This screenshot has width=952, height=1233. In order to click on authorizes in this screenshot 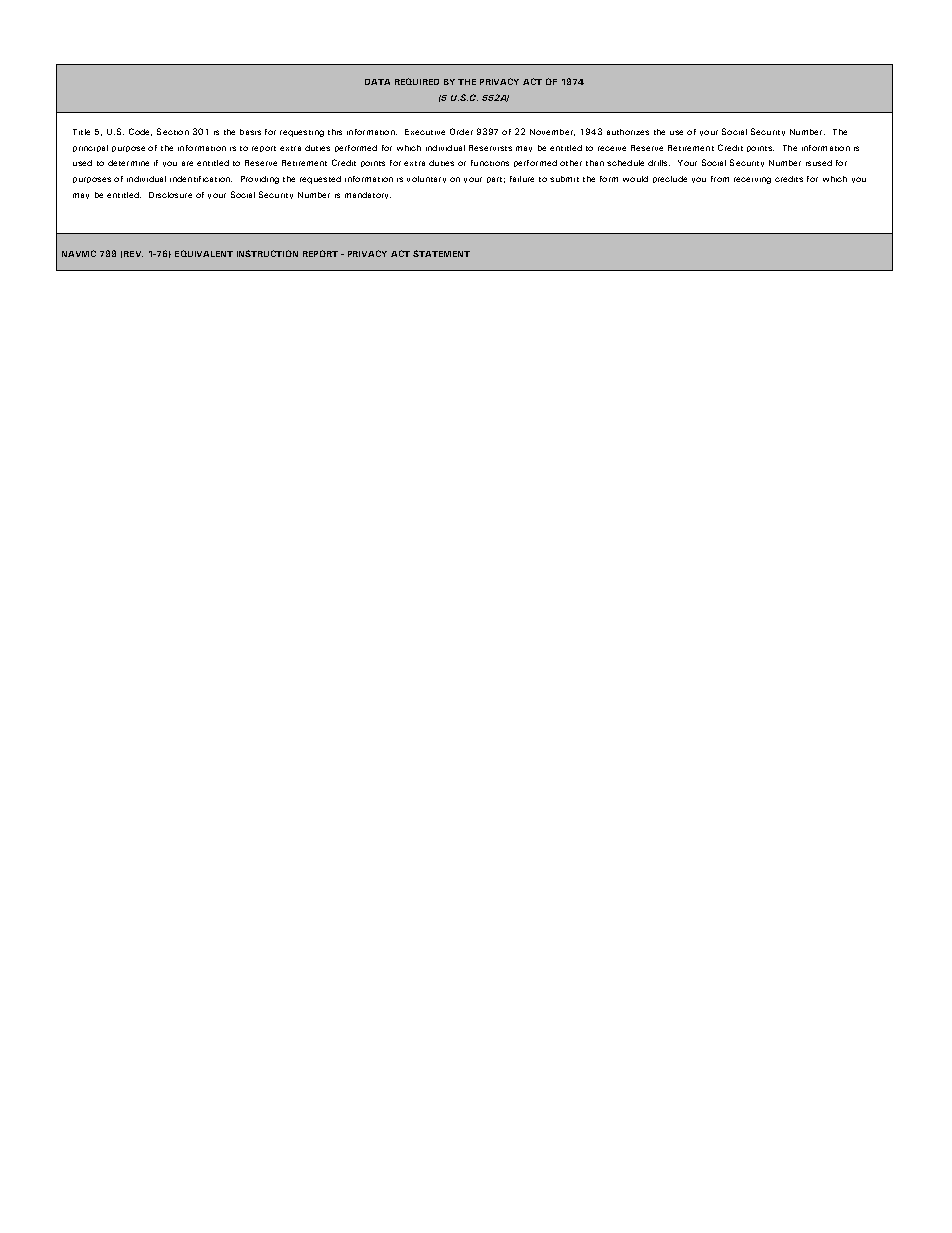, I will do `click(628, 132)`.
